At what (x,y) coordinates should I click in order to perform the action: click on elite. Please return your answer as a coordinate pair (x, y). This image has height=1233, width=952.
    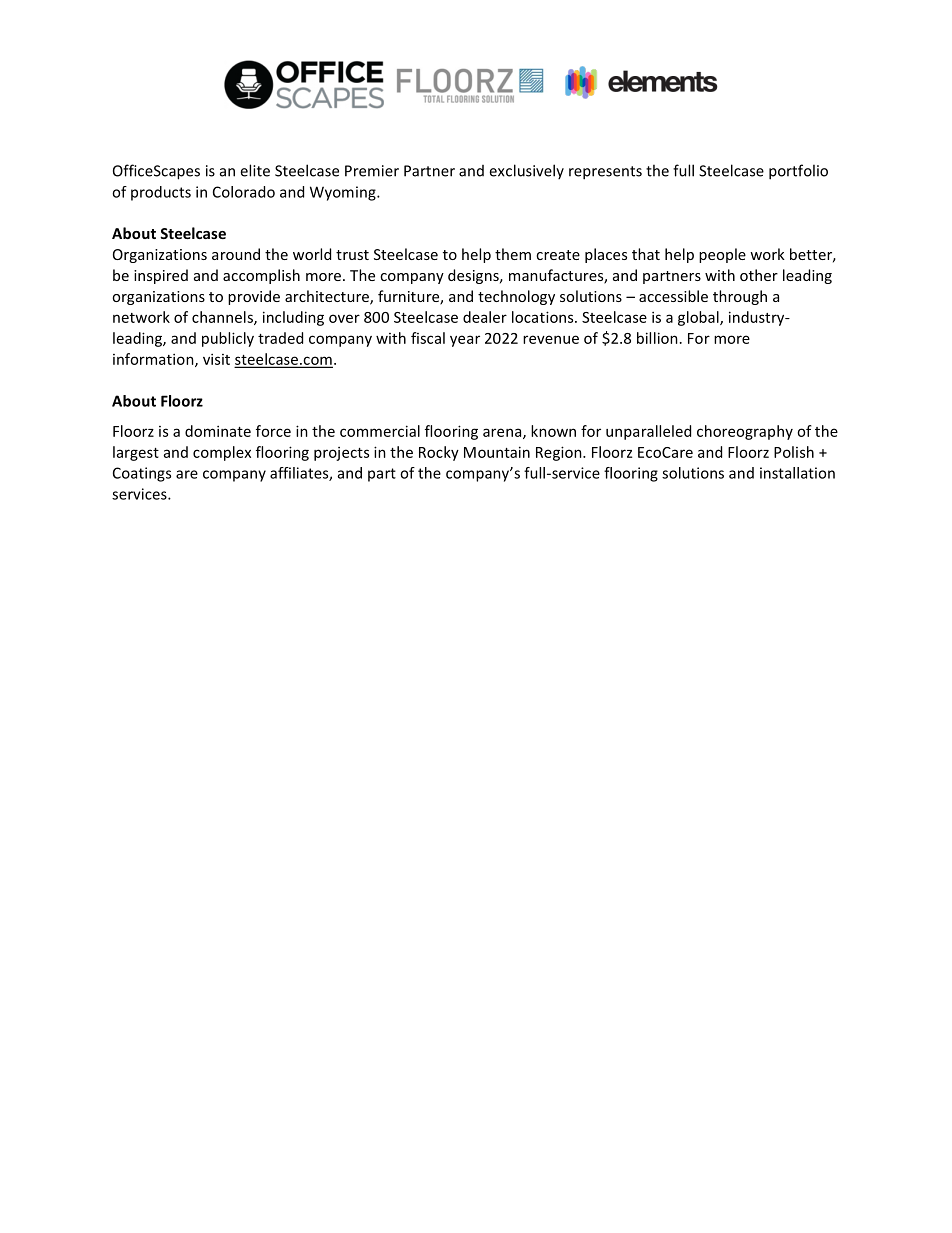
    Looking at the image, I should click on (255, 170).
